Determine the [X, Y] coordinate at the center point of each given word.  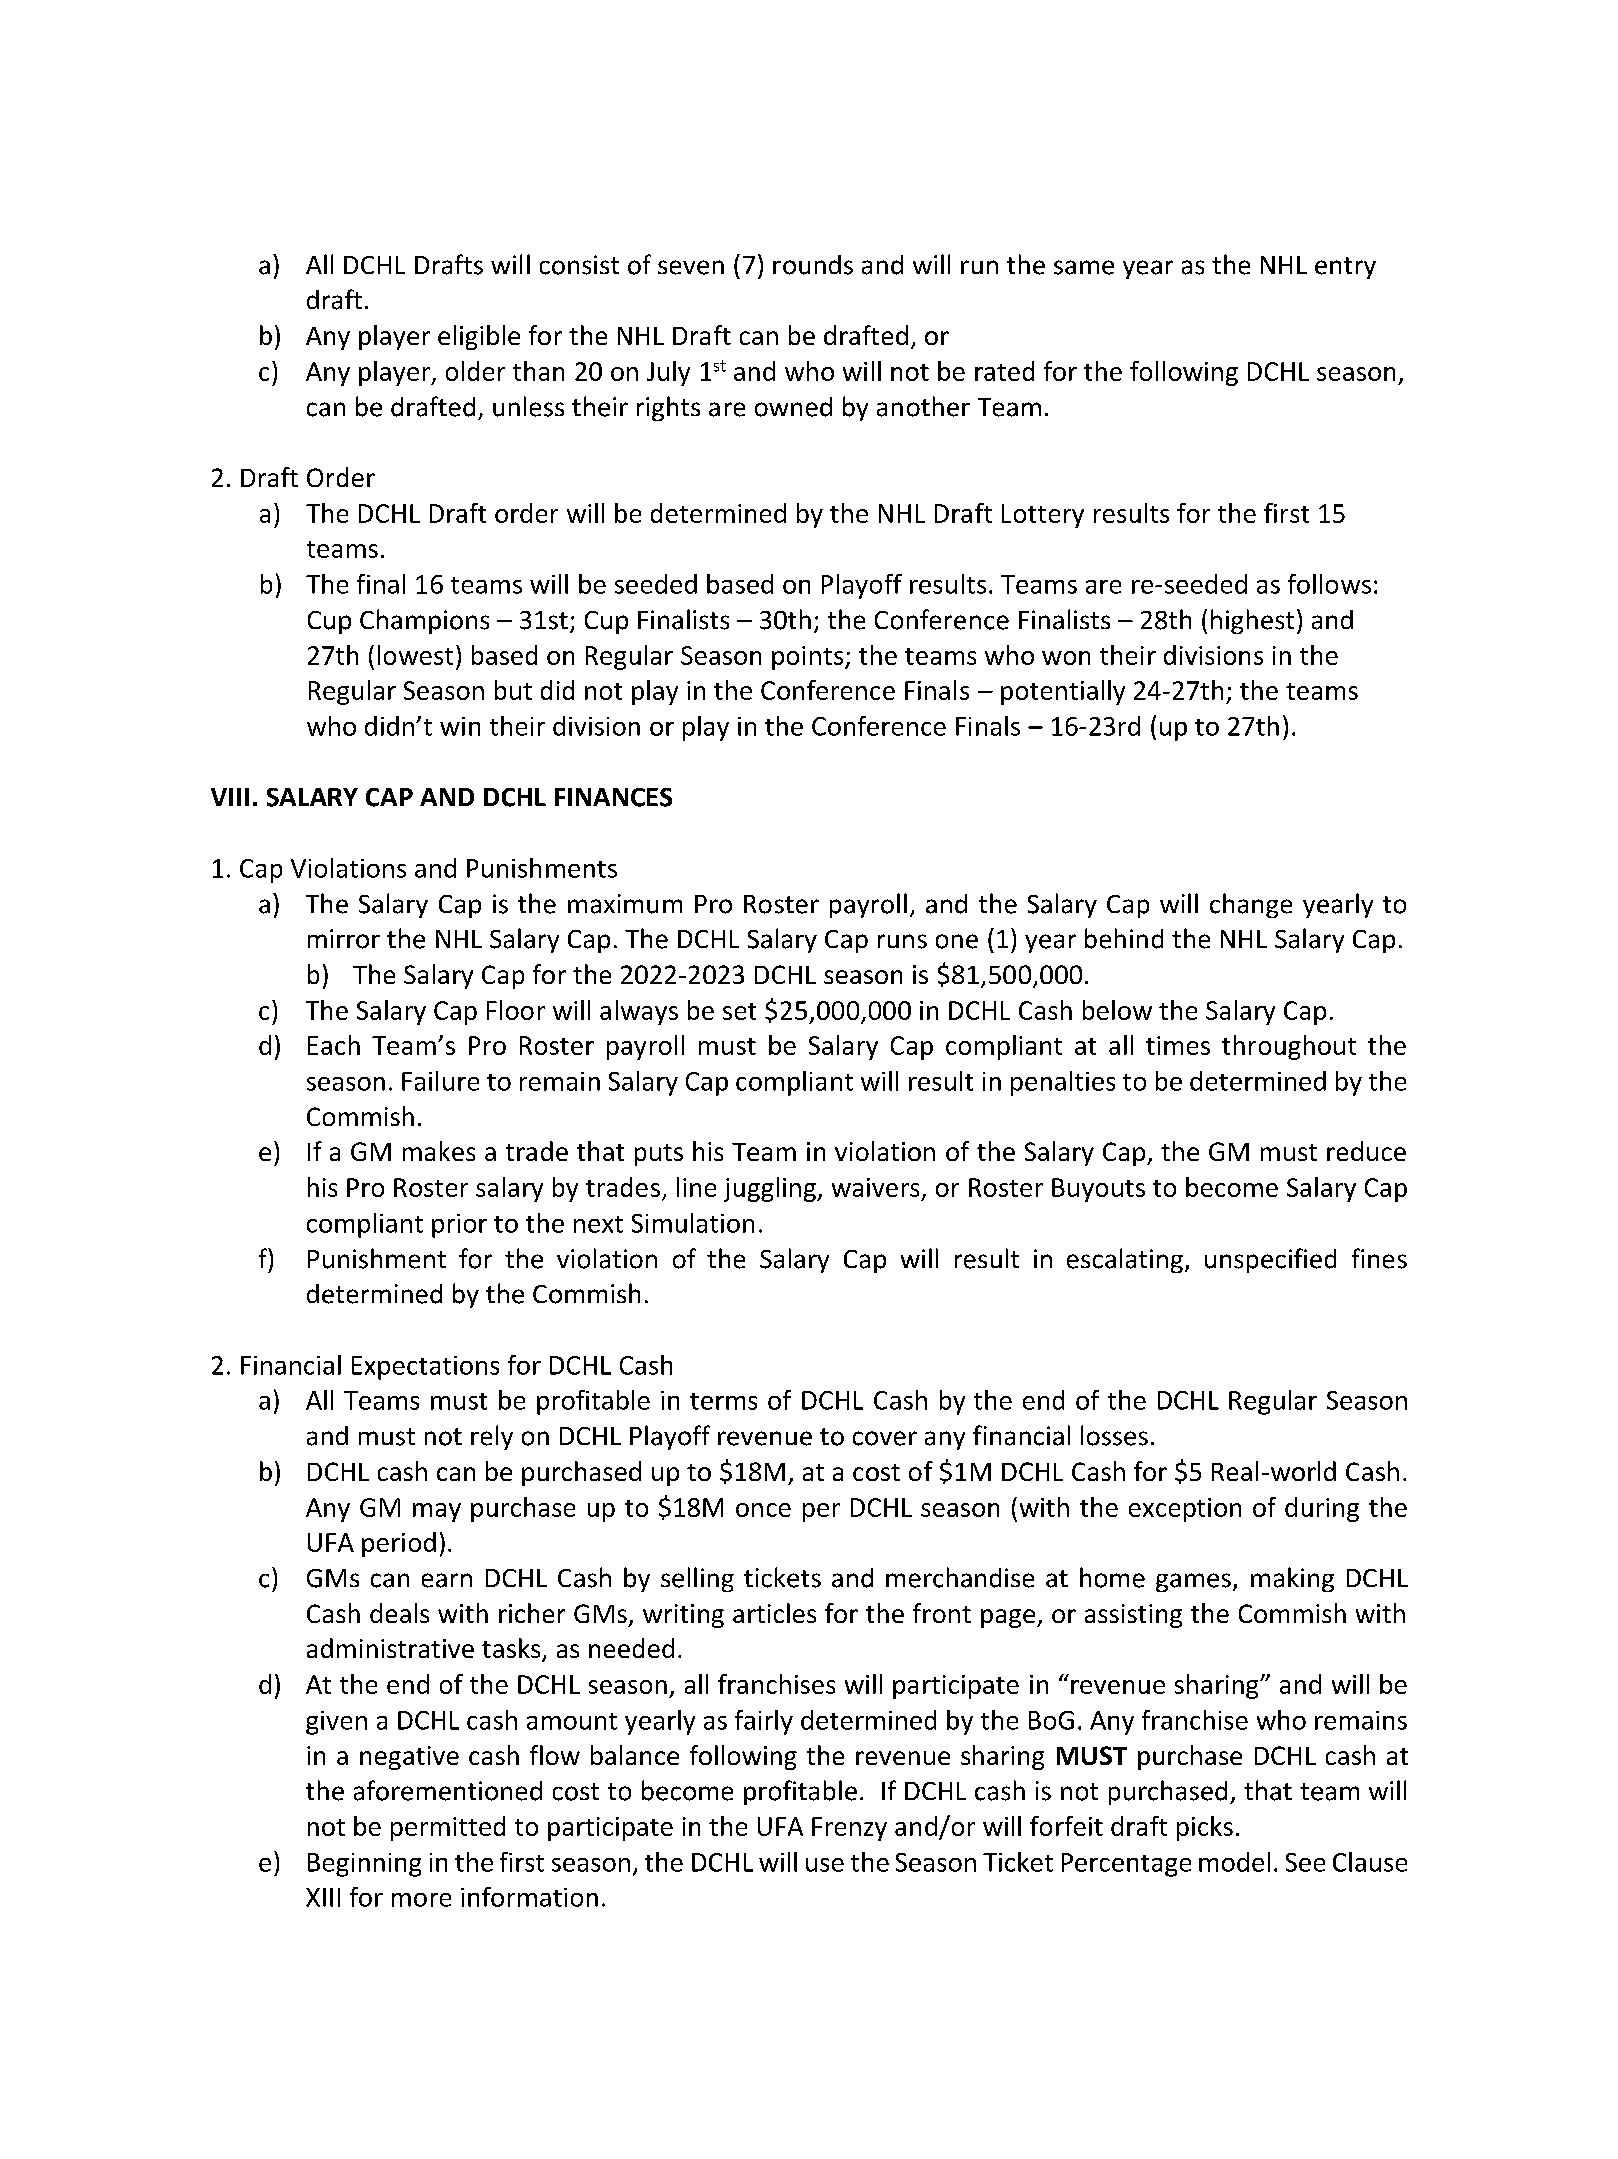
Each [334, 1045]
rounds [813, 265]
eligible [479, 337]
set [739, 1011]
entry [1345, 268]
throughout [1289, 1047]
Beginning [364, 1865]
